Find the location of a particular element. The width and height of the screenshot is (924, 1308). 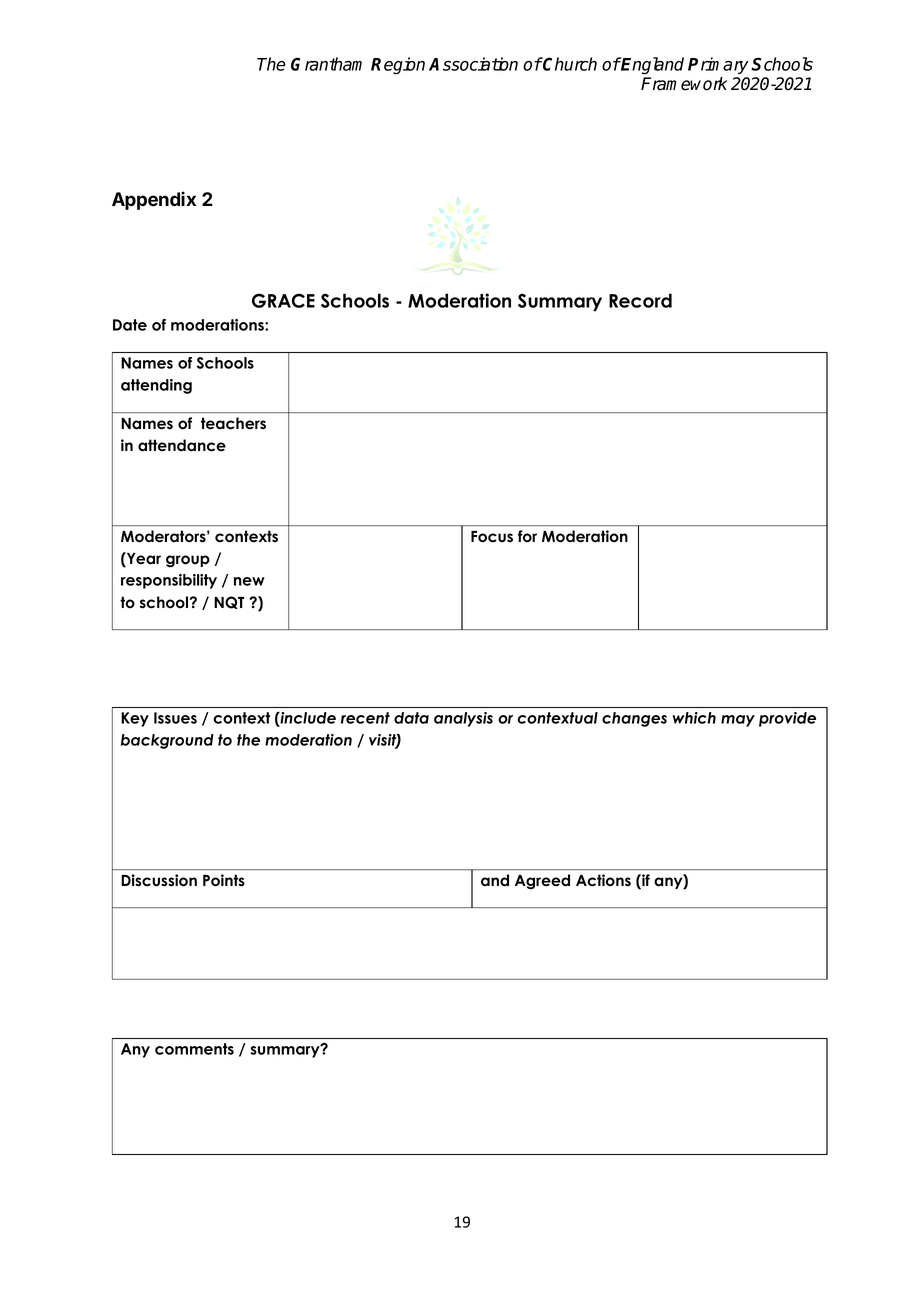

for is located at coordinates (527, 536).
